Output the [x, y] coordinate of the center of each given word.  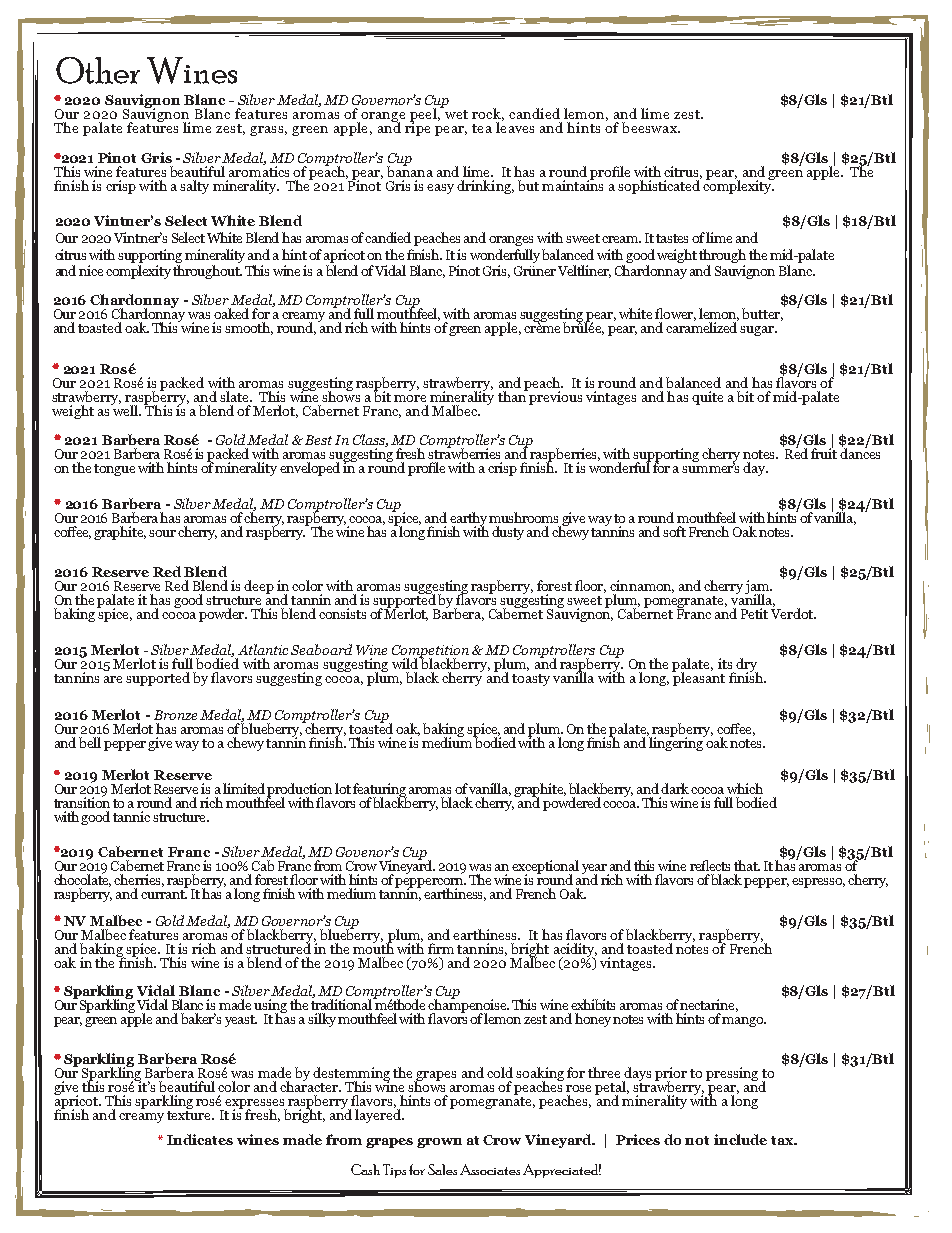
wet [456, 114]
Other [98, 70]
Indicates [200, 1139]
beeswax [650, 127]
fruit [824, 452]
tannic [131, 816]
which [745, 788]
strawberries [464, 452]
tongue [114, 470]
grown [439, 1143]
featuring [380, 791]
